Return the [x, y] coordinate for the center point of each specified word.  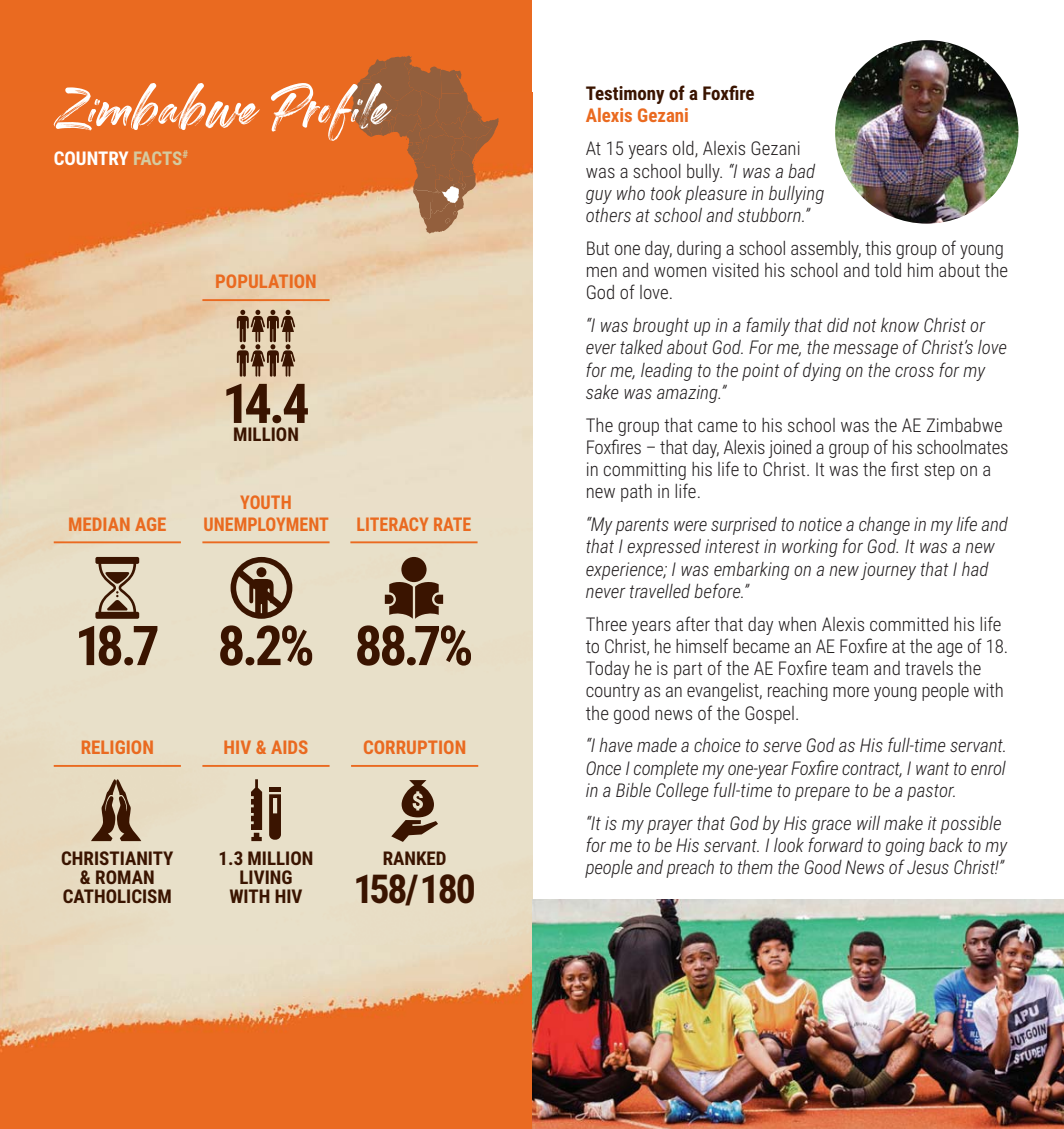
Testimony [625, 95]
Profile [331, 112]
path [636, 493]
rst [910, 469]
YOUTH [265, 502]
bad [801, 171]
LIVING [266, 877]
